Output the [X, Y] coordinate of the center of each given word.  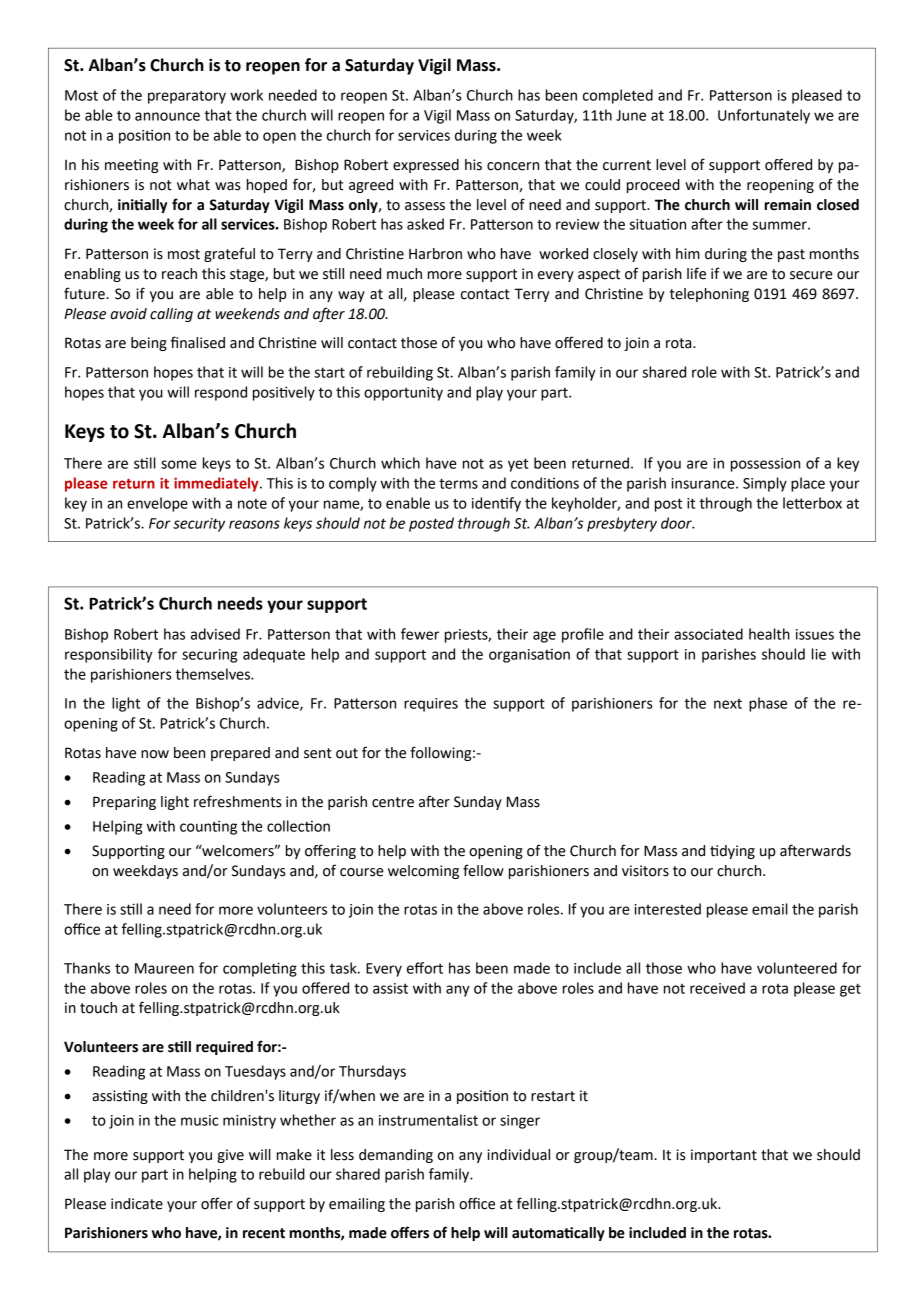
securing [210, 656]
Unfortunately [764, 116]
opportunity [403, 394]
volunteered [797, 968]
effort [425, 968]
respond [221, 393]
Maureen [164, 968]
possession [765, 465]
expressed [426, 166]
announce [167, 116]
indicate [137, 1204]
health [769, 634]
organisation [529, 656]
